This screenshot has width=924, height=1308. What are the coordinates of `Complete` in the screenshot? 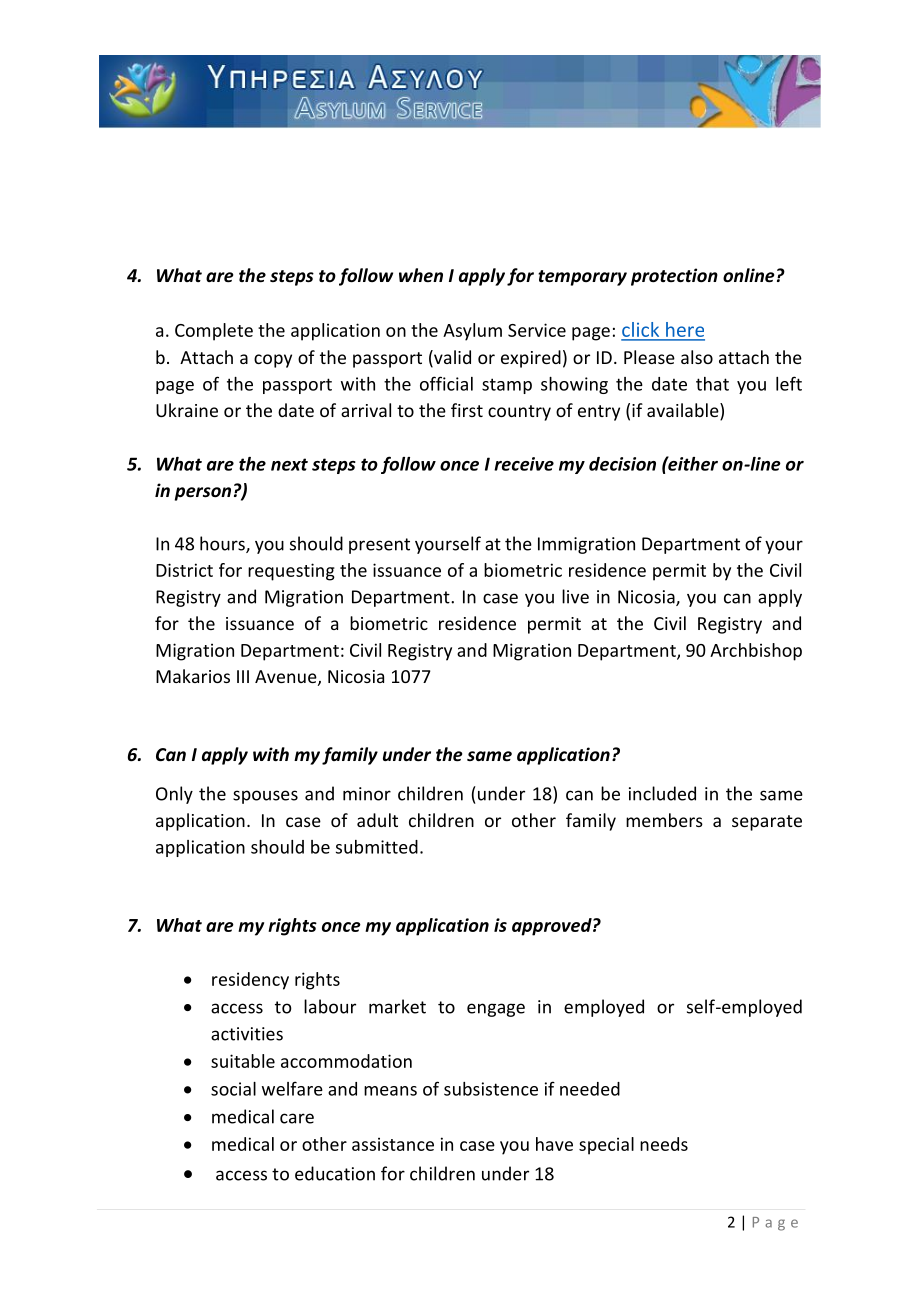 It's located at (214, 332).
